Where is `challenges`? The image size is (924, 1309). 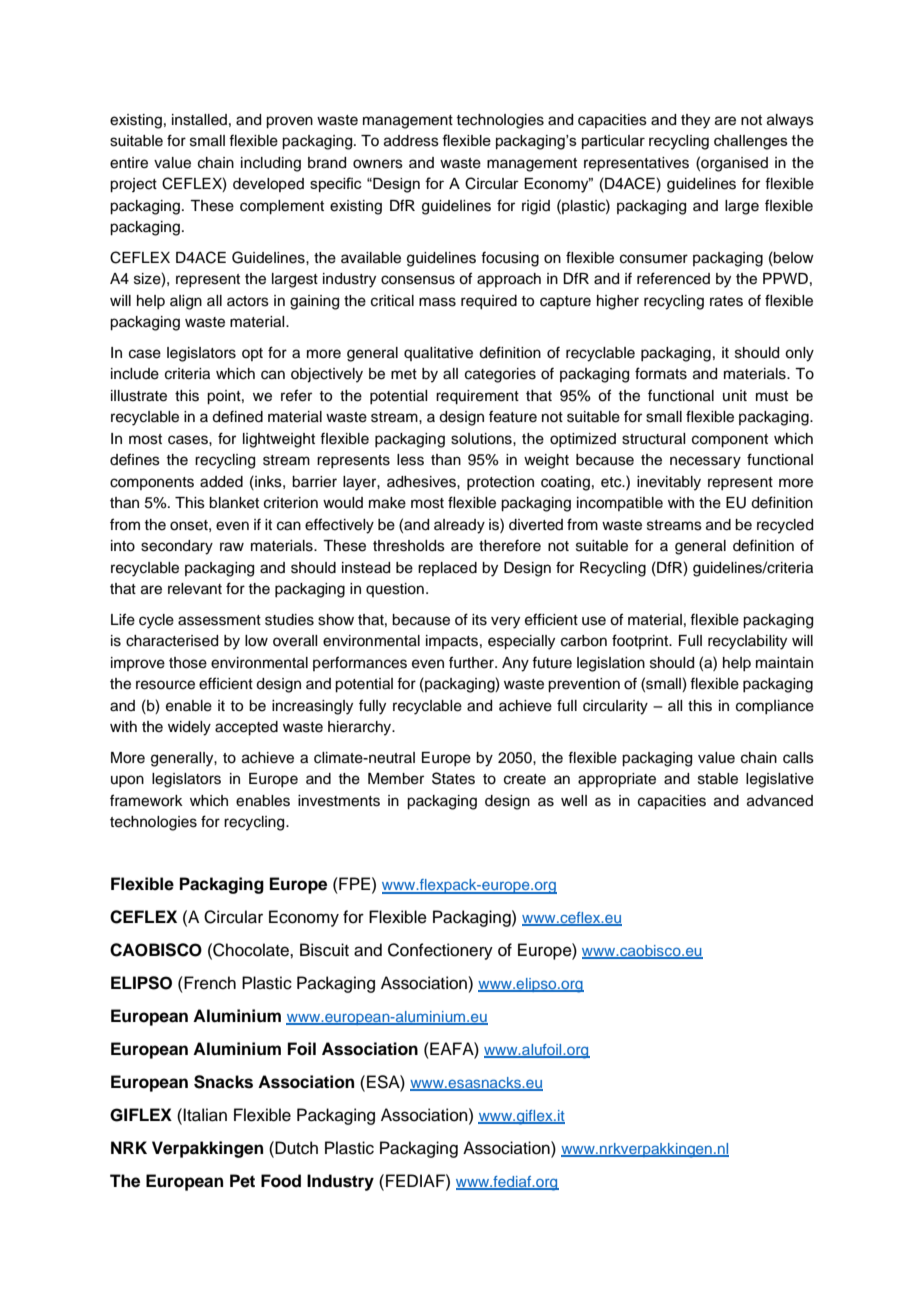 challenges is located at coordinates (751, 142).
